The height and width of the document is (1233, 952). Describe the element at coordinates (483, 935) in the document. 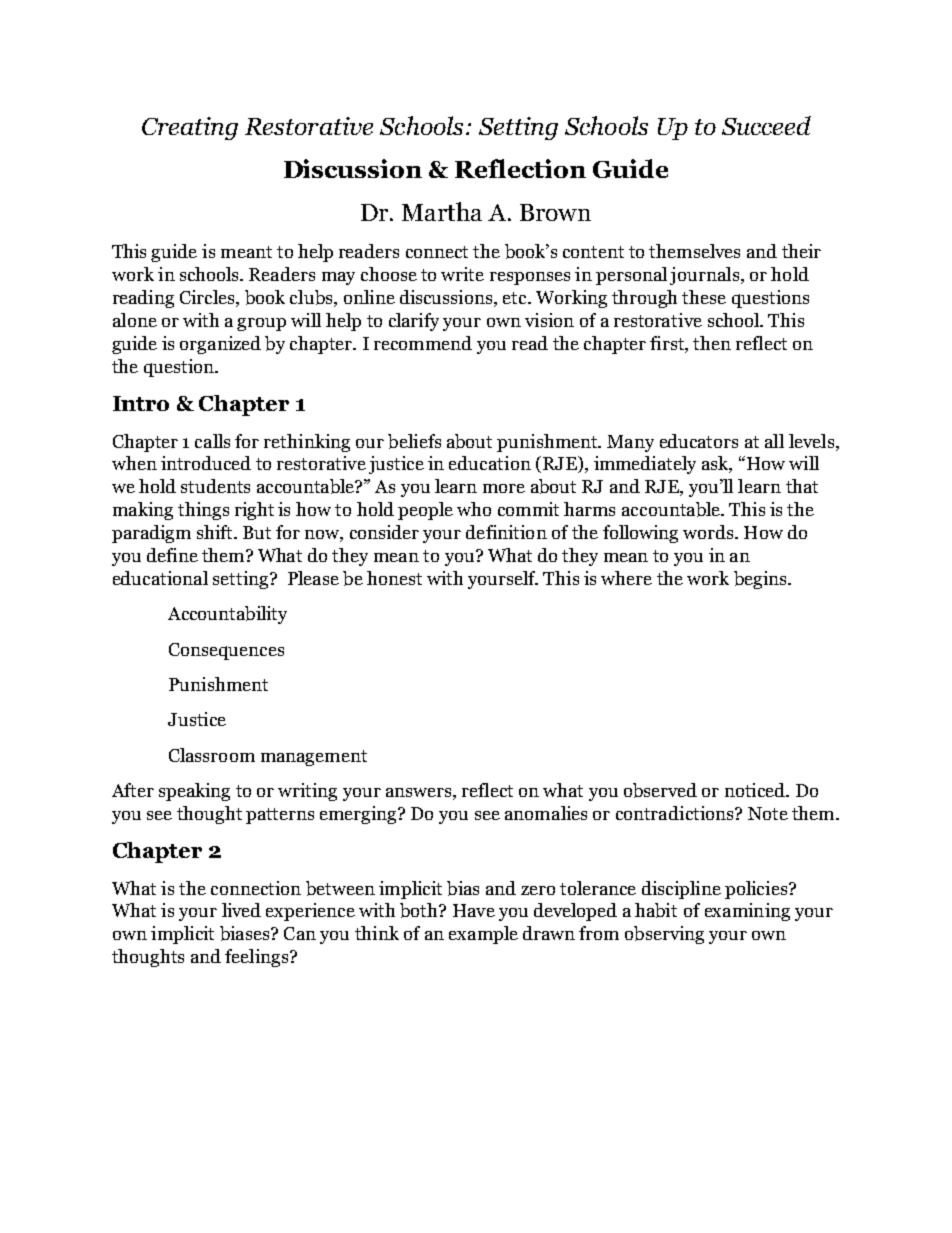

I see `example` at that location.
